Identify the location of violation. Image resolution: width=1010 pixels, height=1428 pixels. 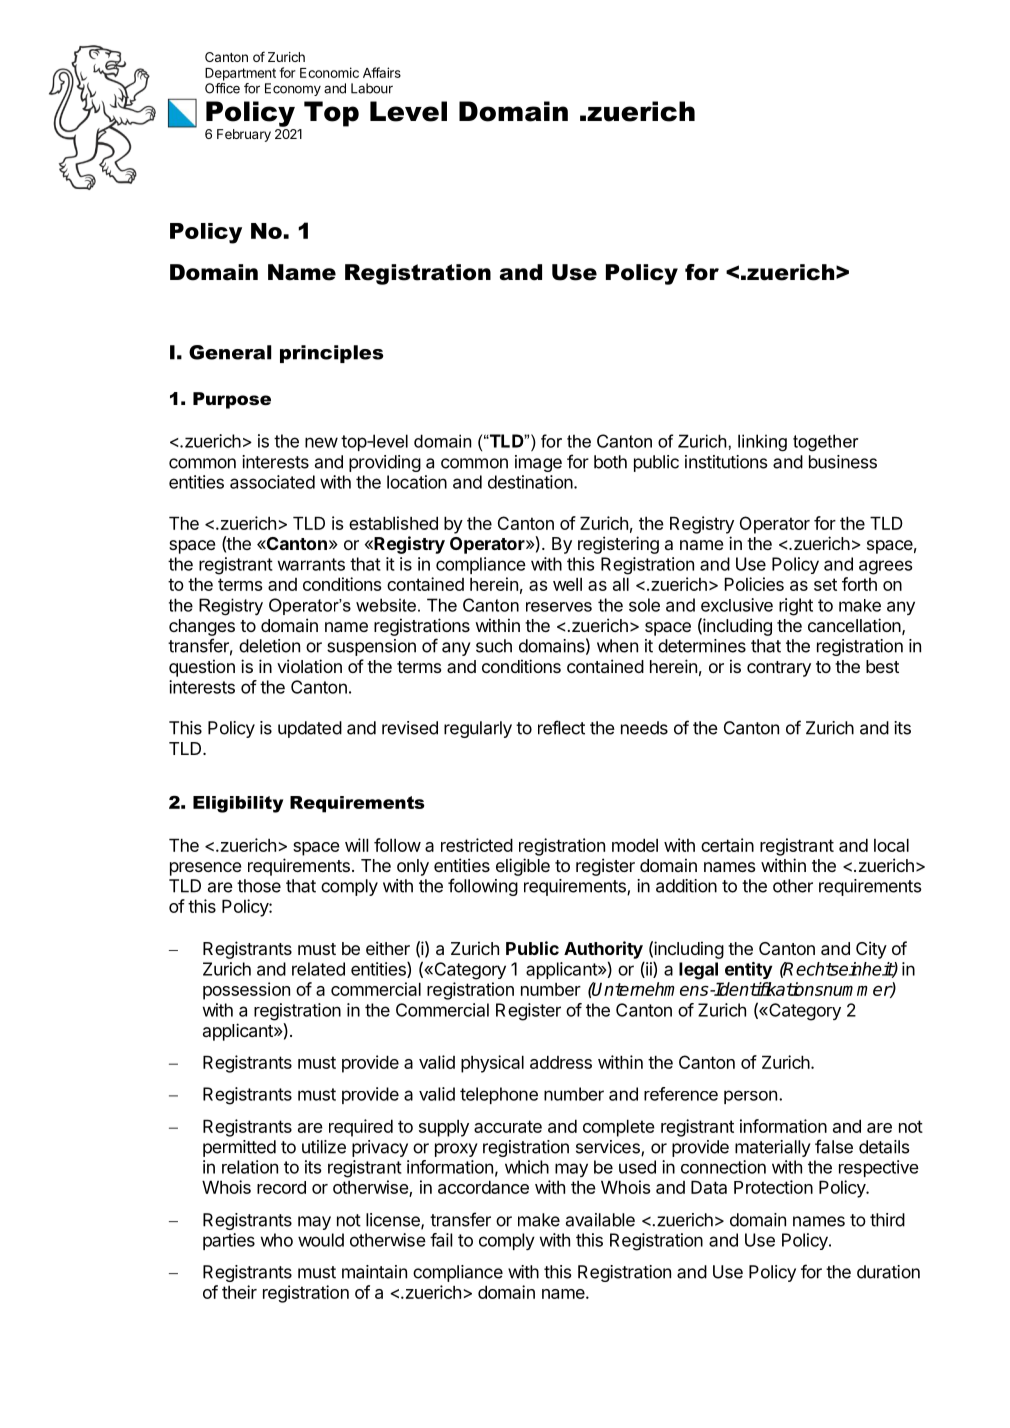
(309, 666).
